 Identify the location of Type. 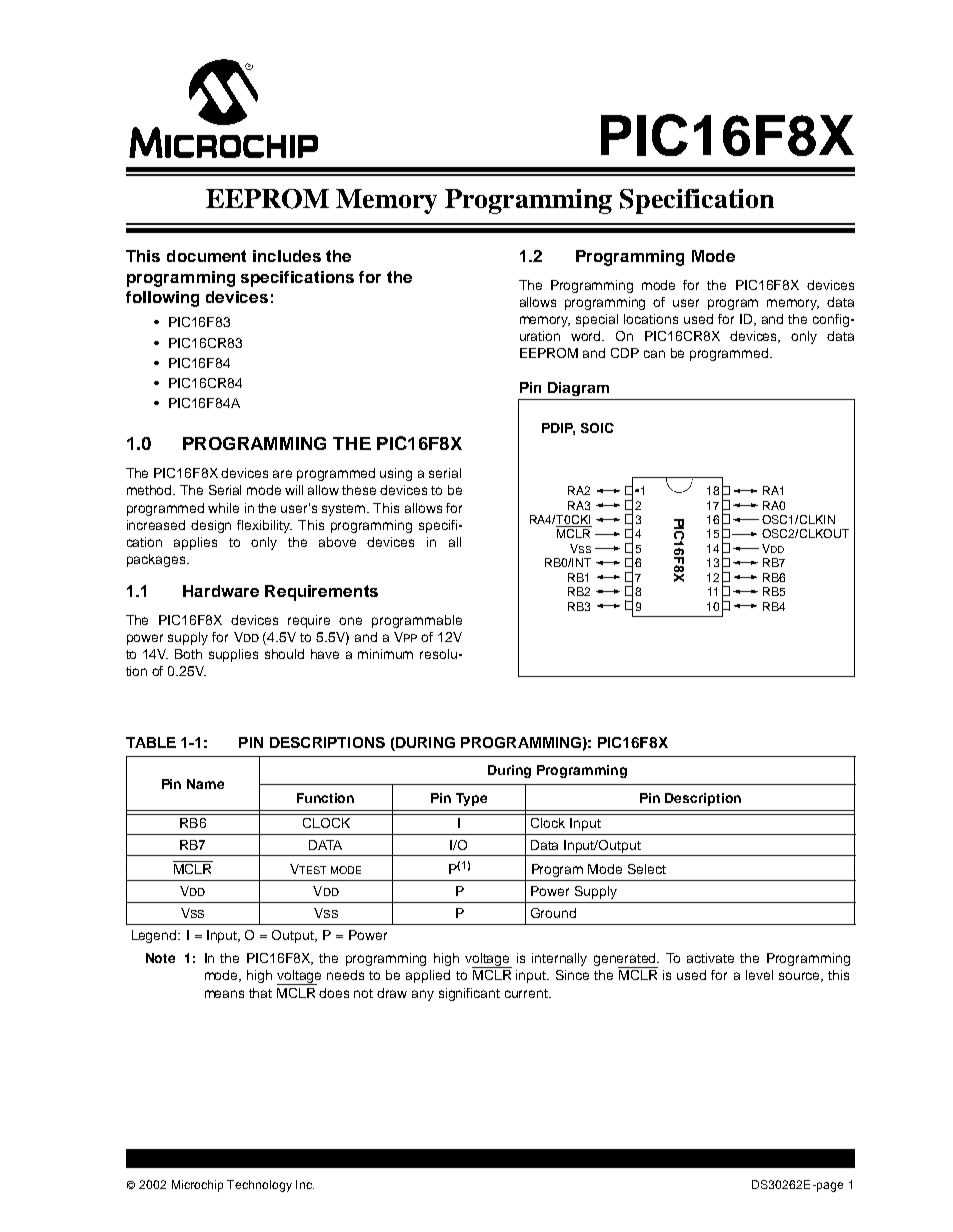
(471, 799).
